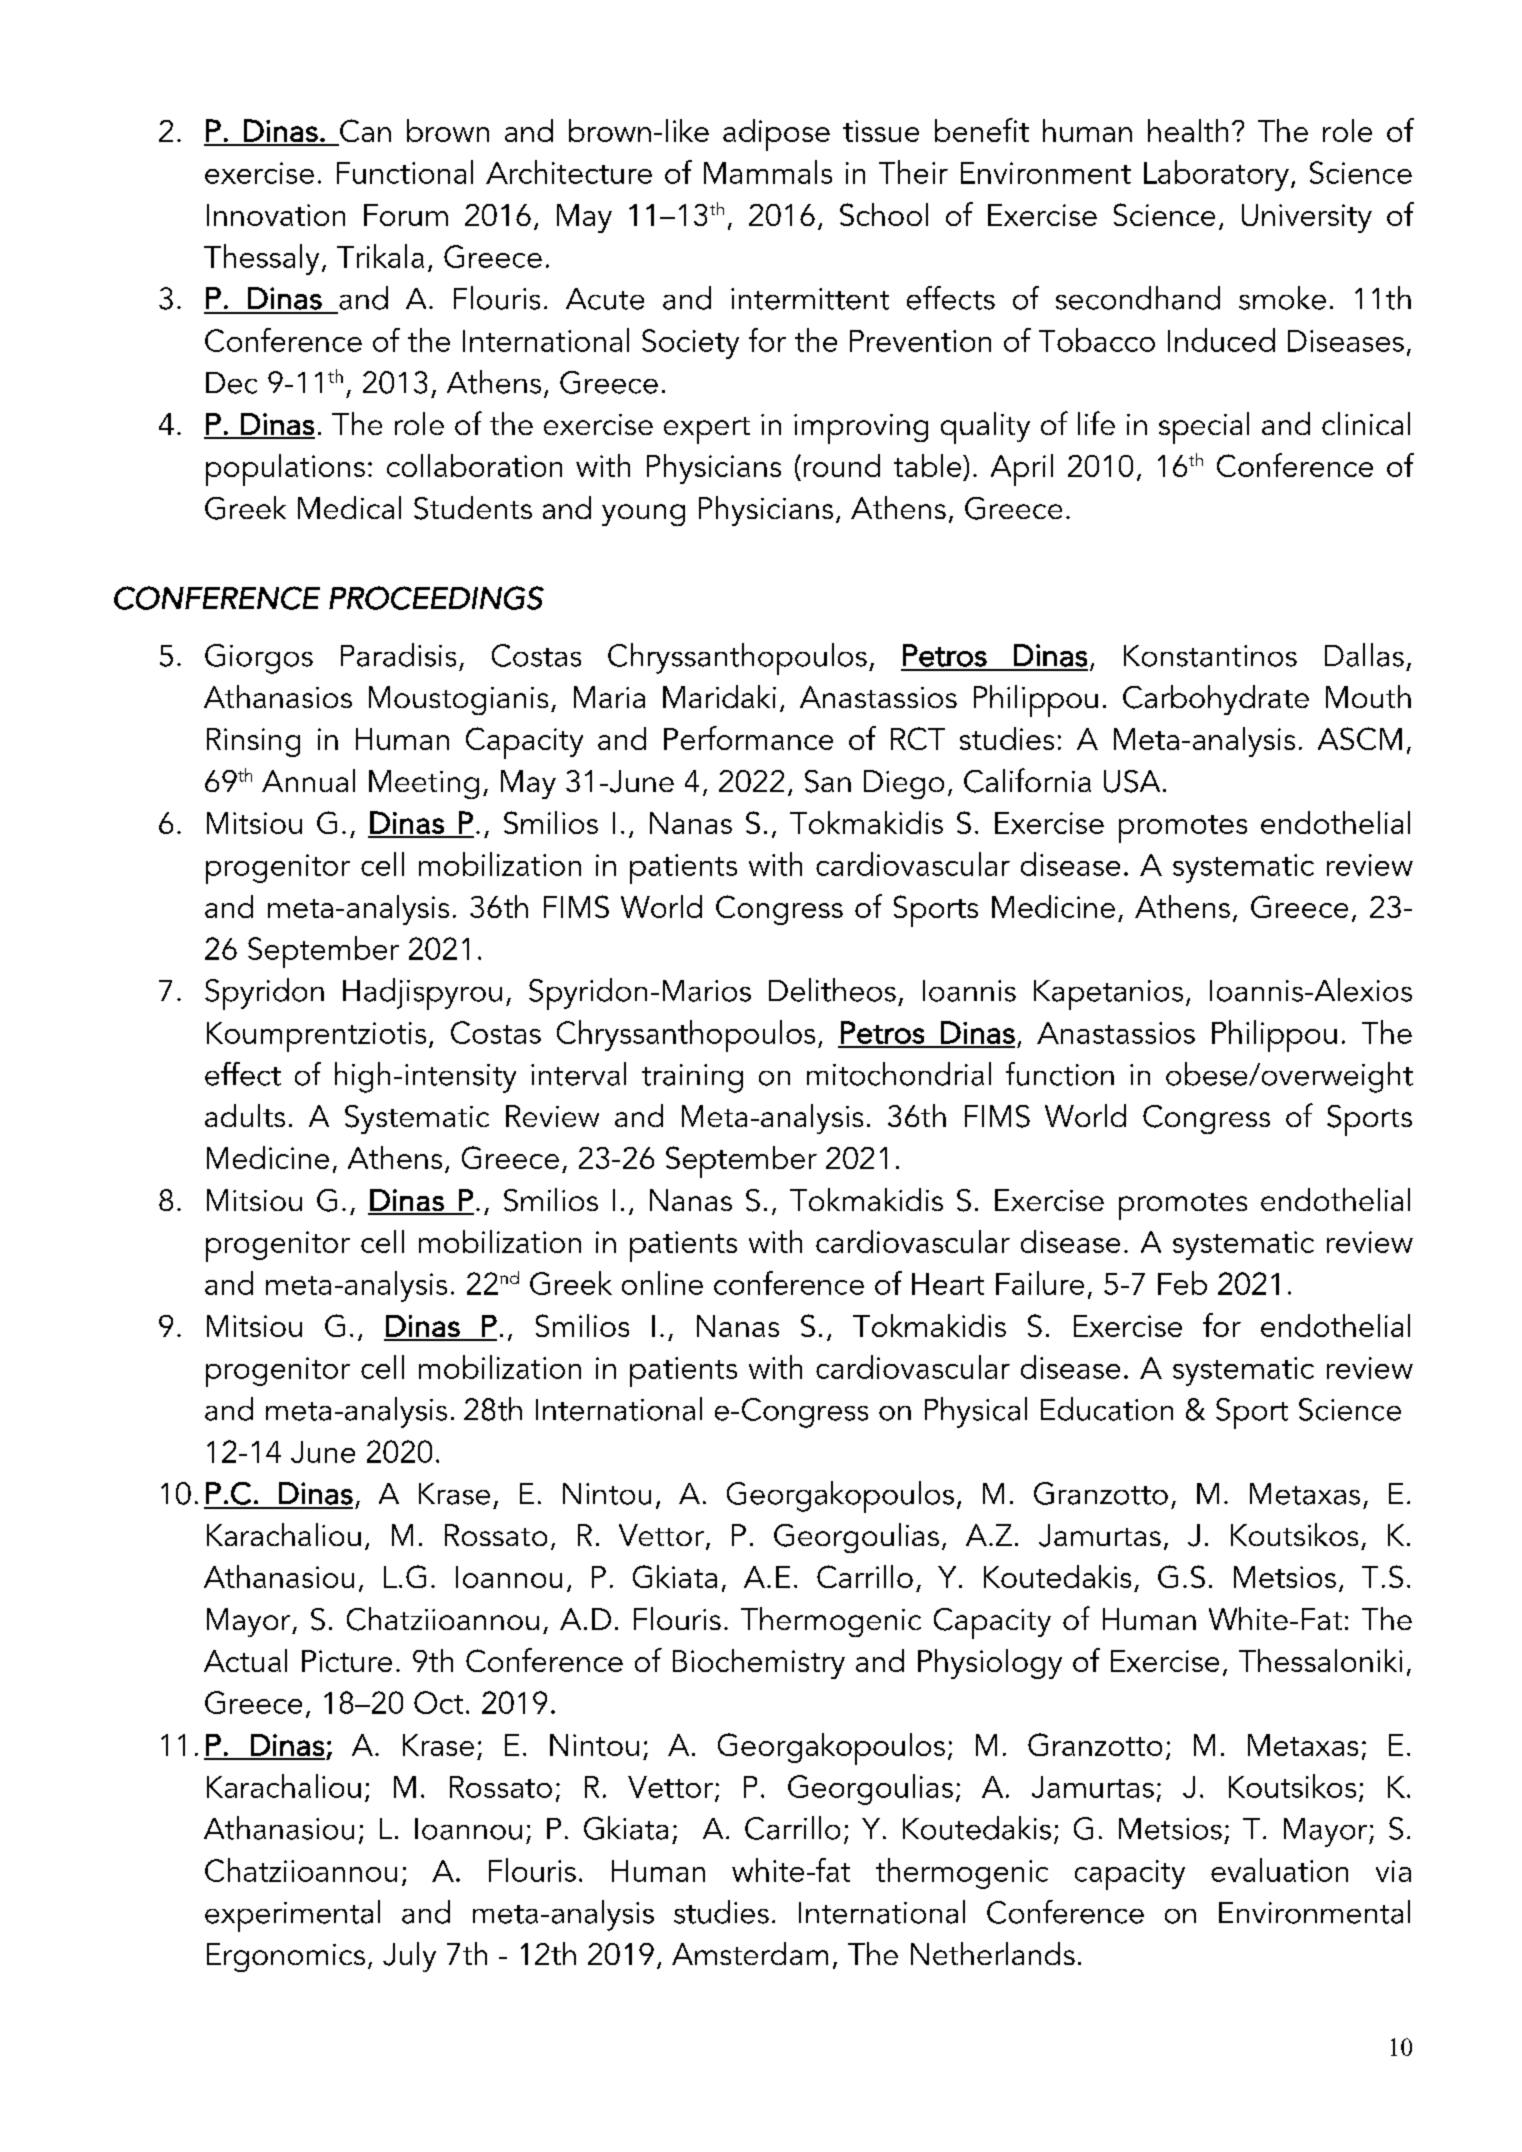 The height and width of the screenshot is (2152, 1522). Describe the element at coordinates (1216, 175) in the screenshot. I see `Laboratory` at that location.
